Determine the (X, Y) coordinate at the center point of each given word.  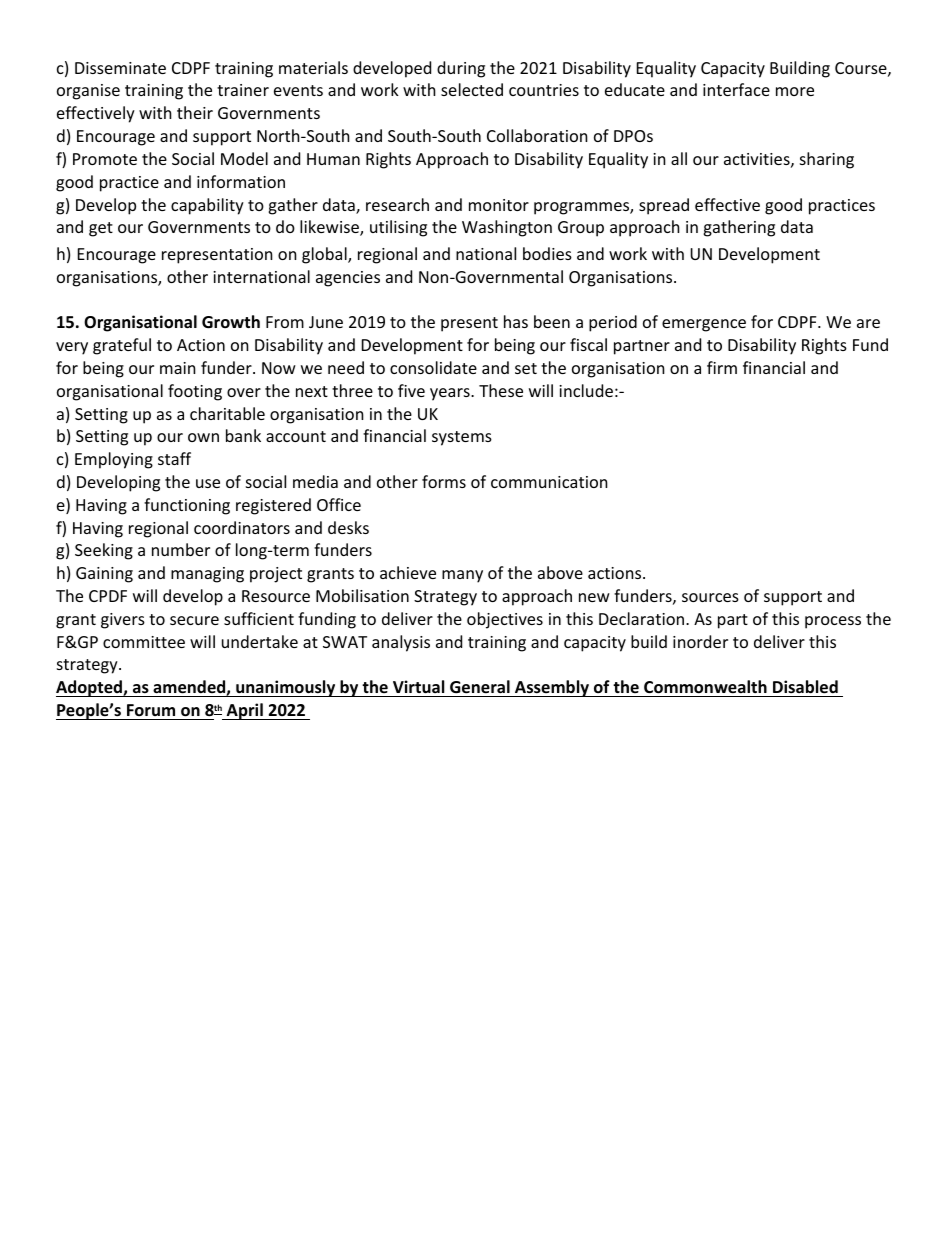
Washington (507, 228)
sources (710, 597)
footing (195, 392)
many (462, 576)
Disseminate (120, 68)
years (451, 394)
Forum (151, 710)
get (101, 229)
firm (722, 367)
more (795, 91)
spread (664, 206)
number (181, 549)
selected (472, 89)
